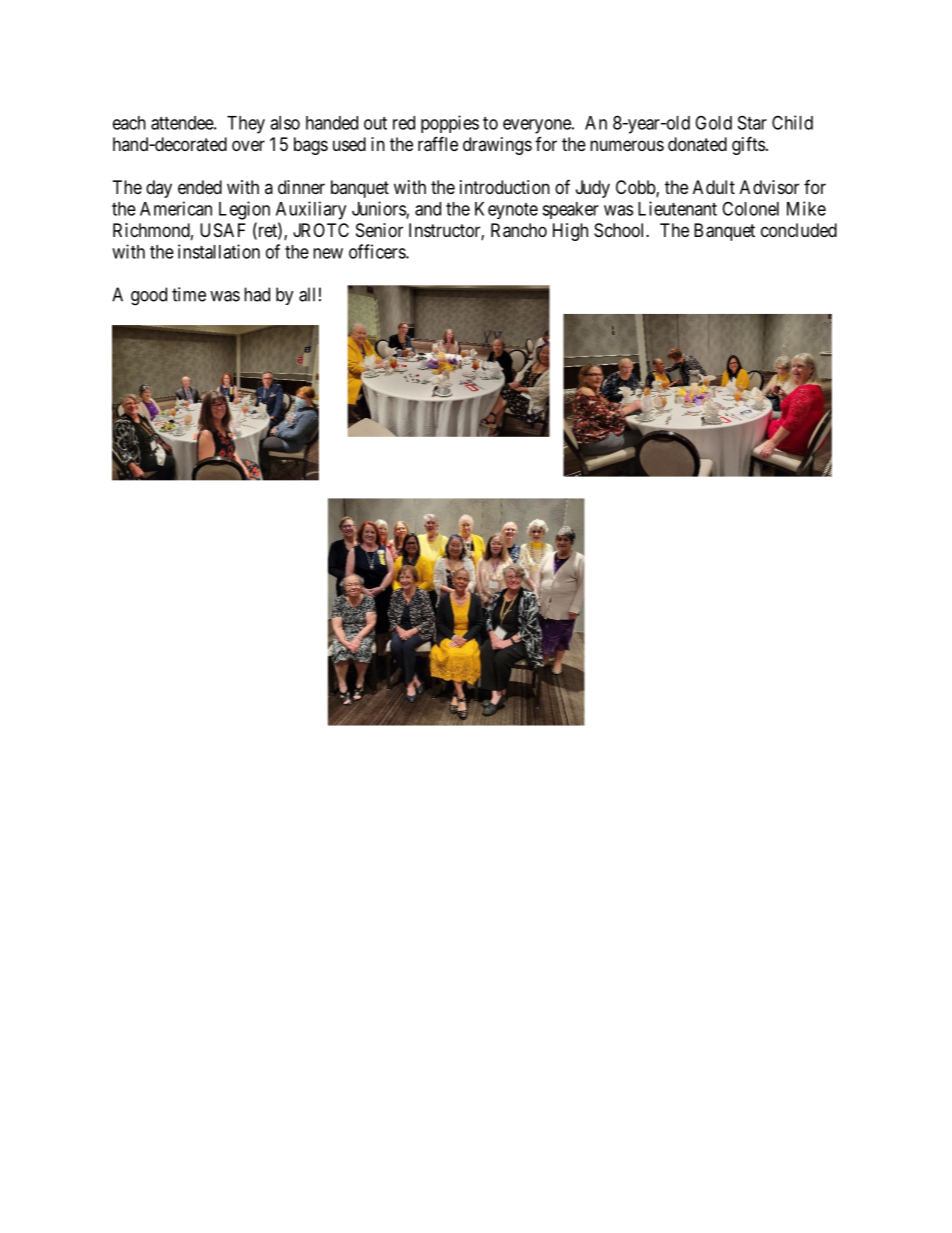 Image resolution: width=952 pixels, height=1233 pixels. What do you see at coordinates (714, 187) in the document?
I see `Adult` at bounding box center [714, 187].
